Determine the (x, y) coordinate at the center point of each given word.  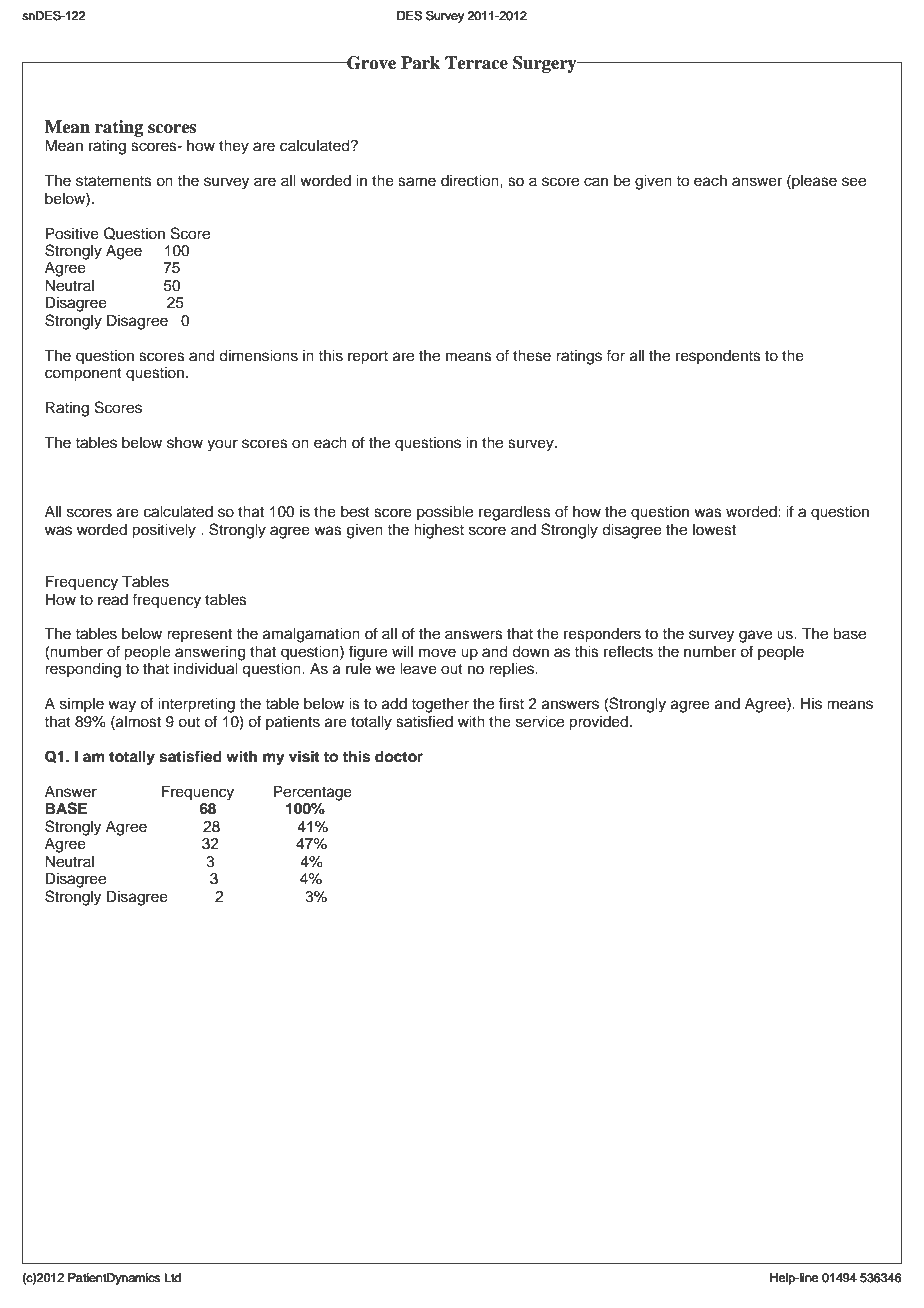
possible (445, 513)
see (854, 182)
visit (304, 756)
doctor (399, 757)
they (234, 147)
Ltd (172, 1278)
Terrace (476, 63)
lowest (714, 530)
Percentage (313, 793)
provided (598, 723)
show (185, 443)
